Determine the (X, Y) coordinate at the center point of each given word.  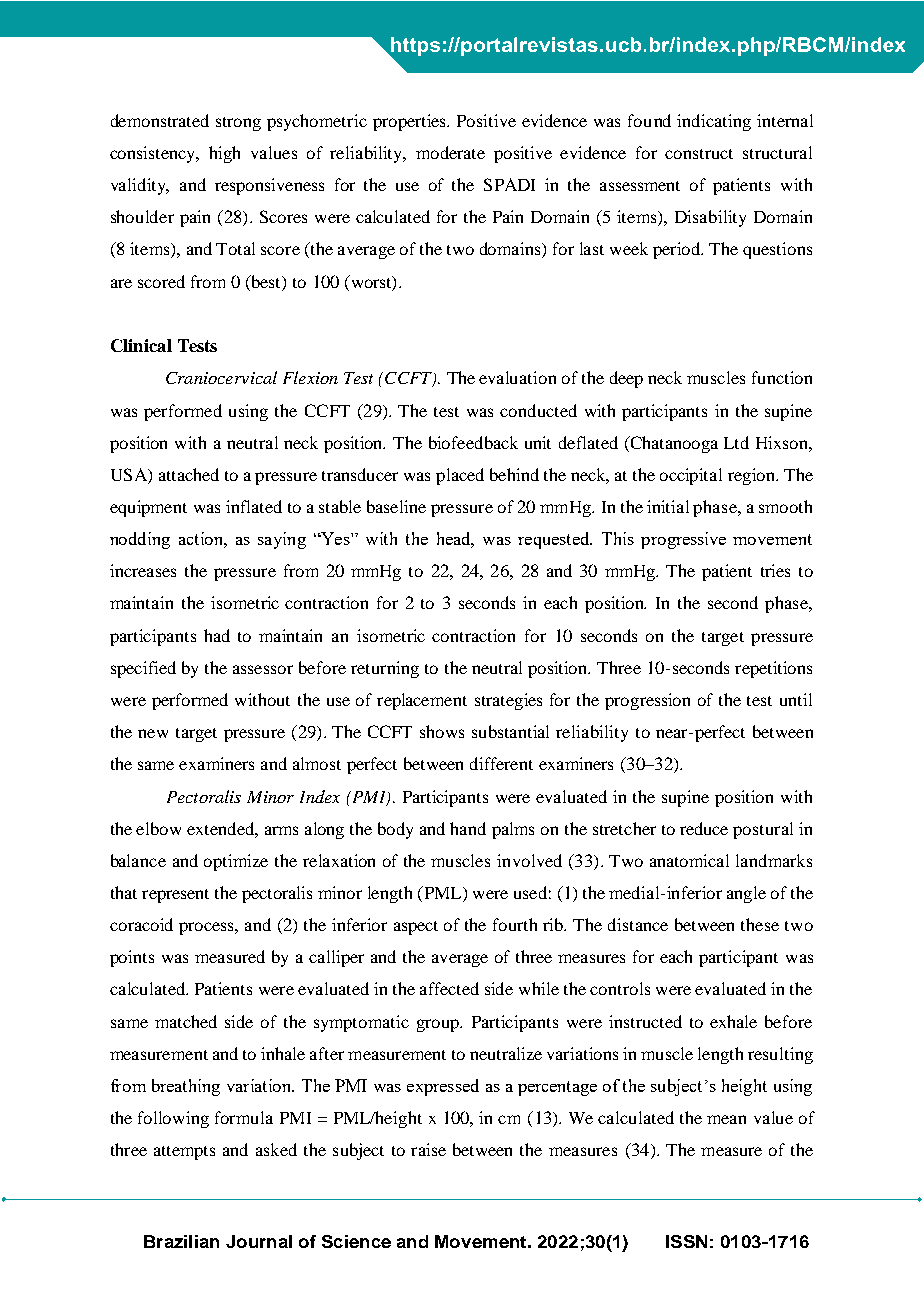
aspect (416, 928)
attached (189, 474)
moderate (450, 152)
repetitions (773, 669)
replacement (422, 701)
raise (428, 1149)
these (760, 924)
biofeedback (473, 442)
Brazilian (181, 1241)
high (224, 154)
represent (175, 896)
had (217, 635)
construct (699, 154)
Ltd (736, 442)
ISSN (686, 1241)
